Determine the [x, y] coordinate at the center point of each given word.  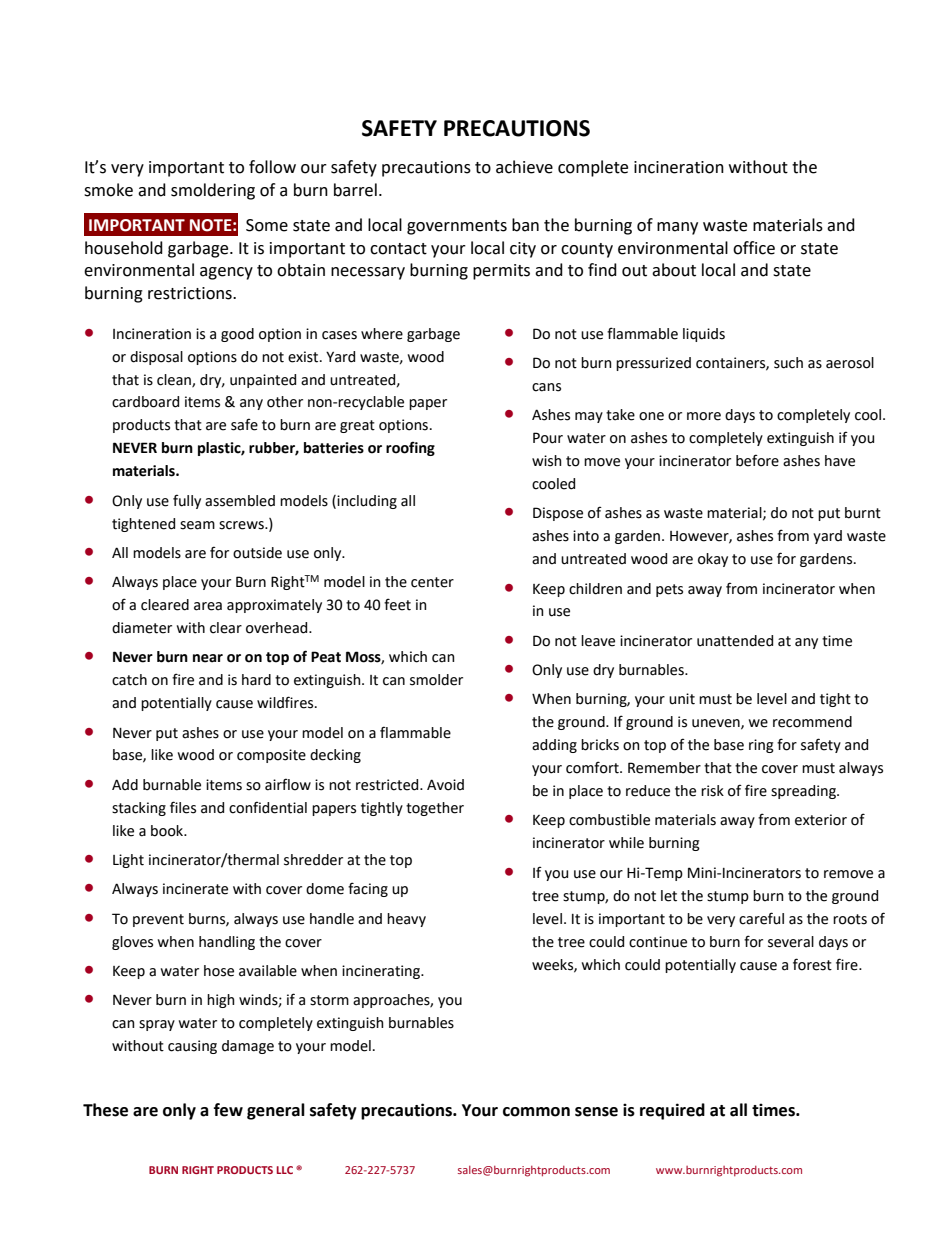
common [536, 1112]
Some [267, 225]
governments [457, 227]
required [672, 1111]
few [228, 1110]
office [754, 248]
